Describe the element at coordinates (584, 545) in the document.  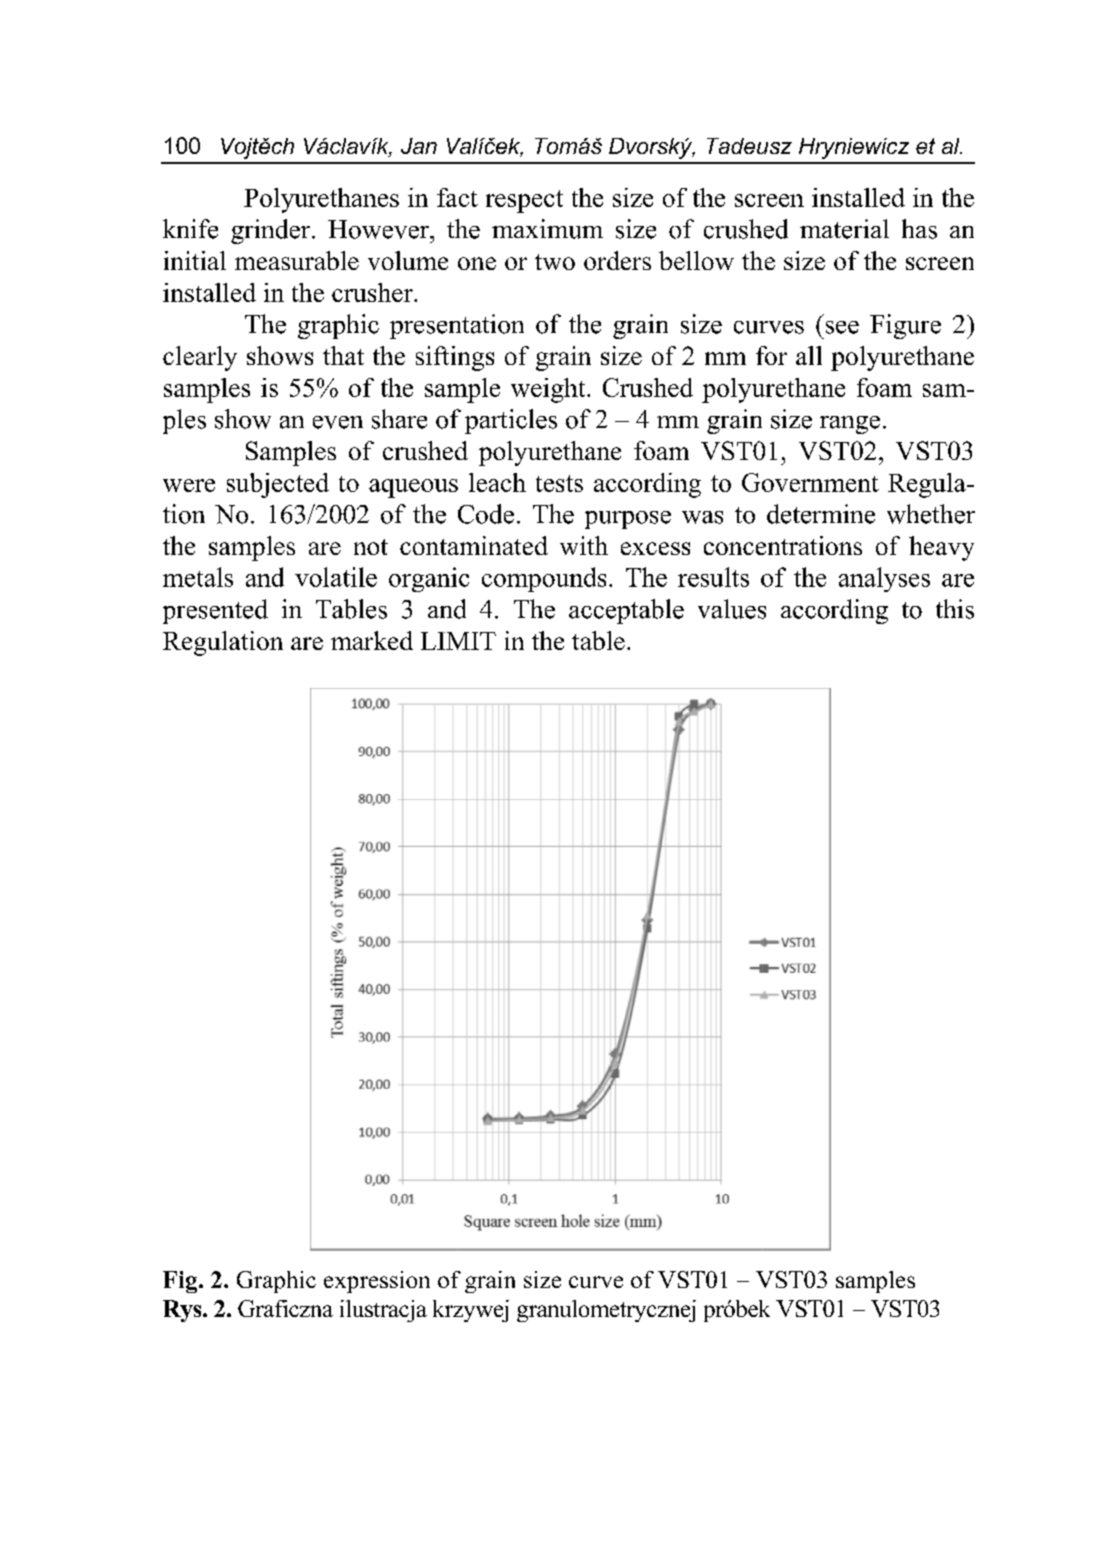
I see `with` at that location.
